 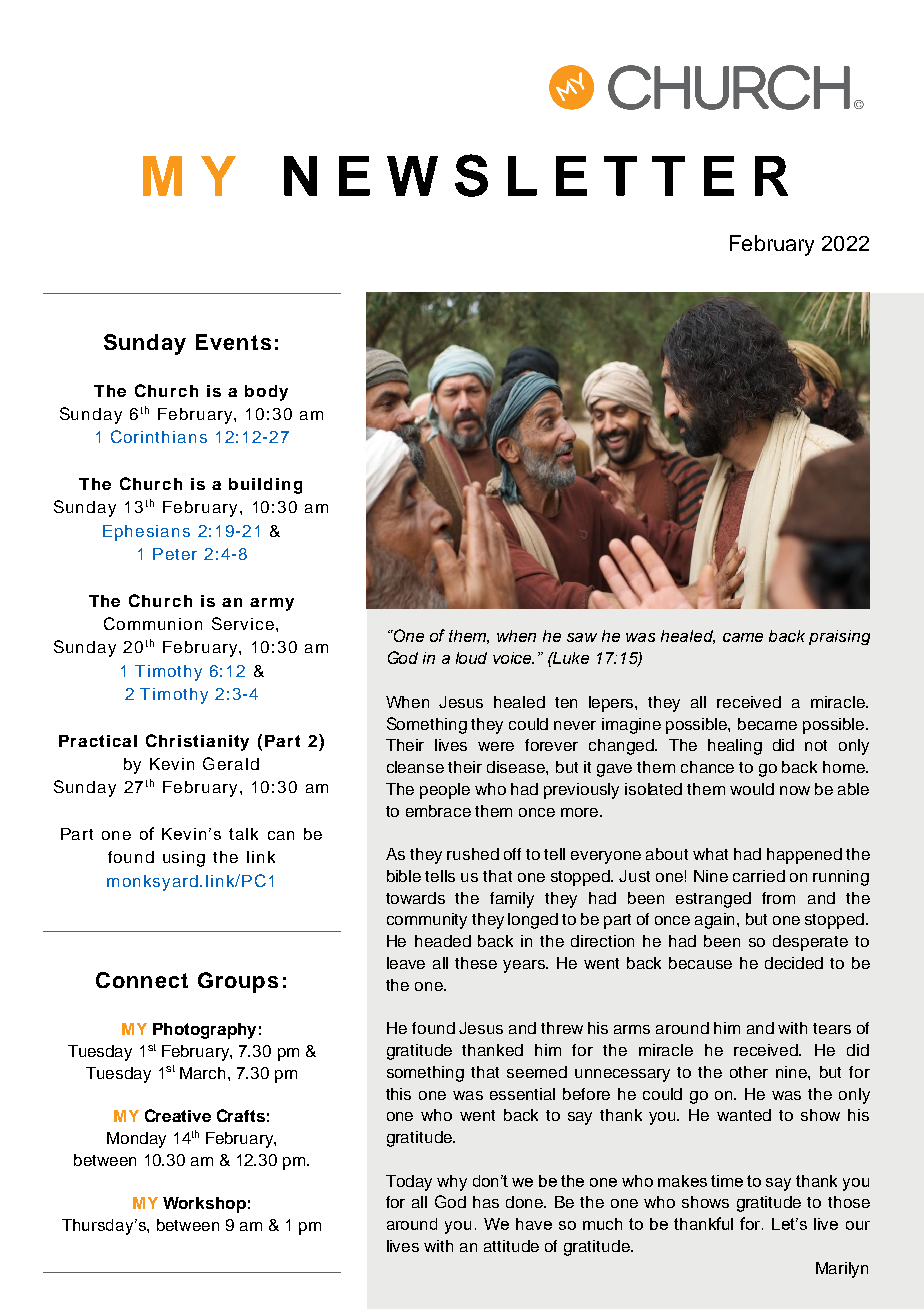 I want to click on these, so click(x=476, y=963).
